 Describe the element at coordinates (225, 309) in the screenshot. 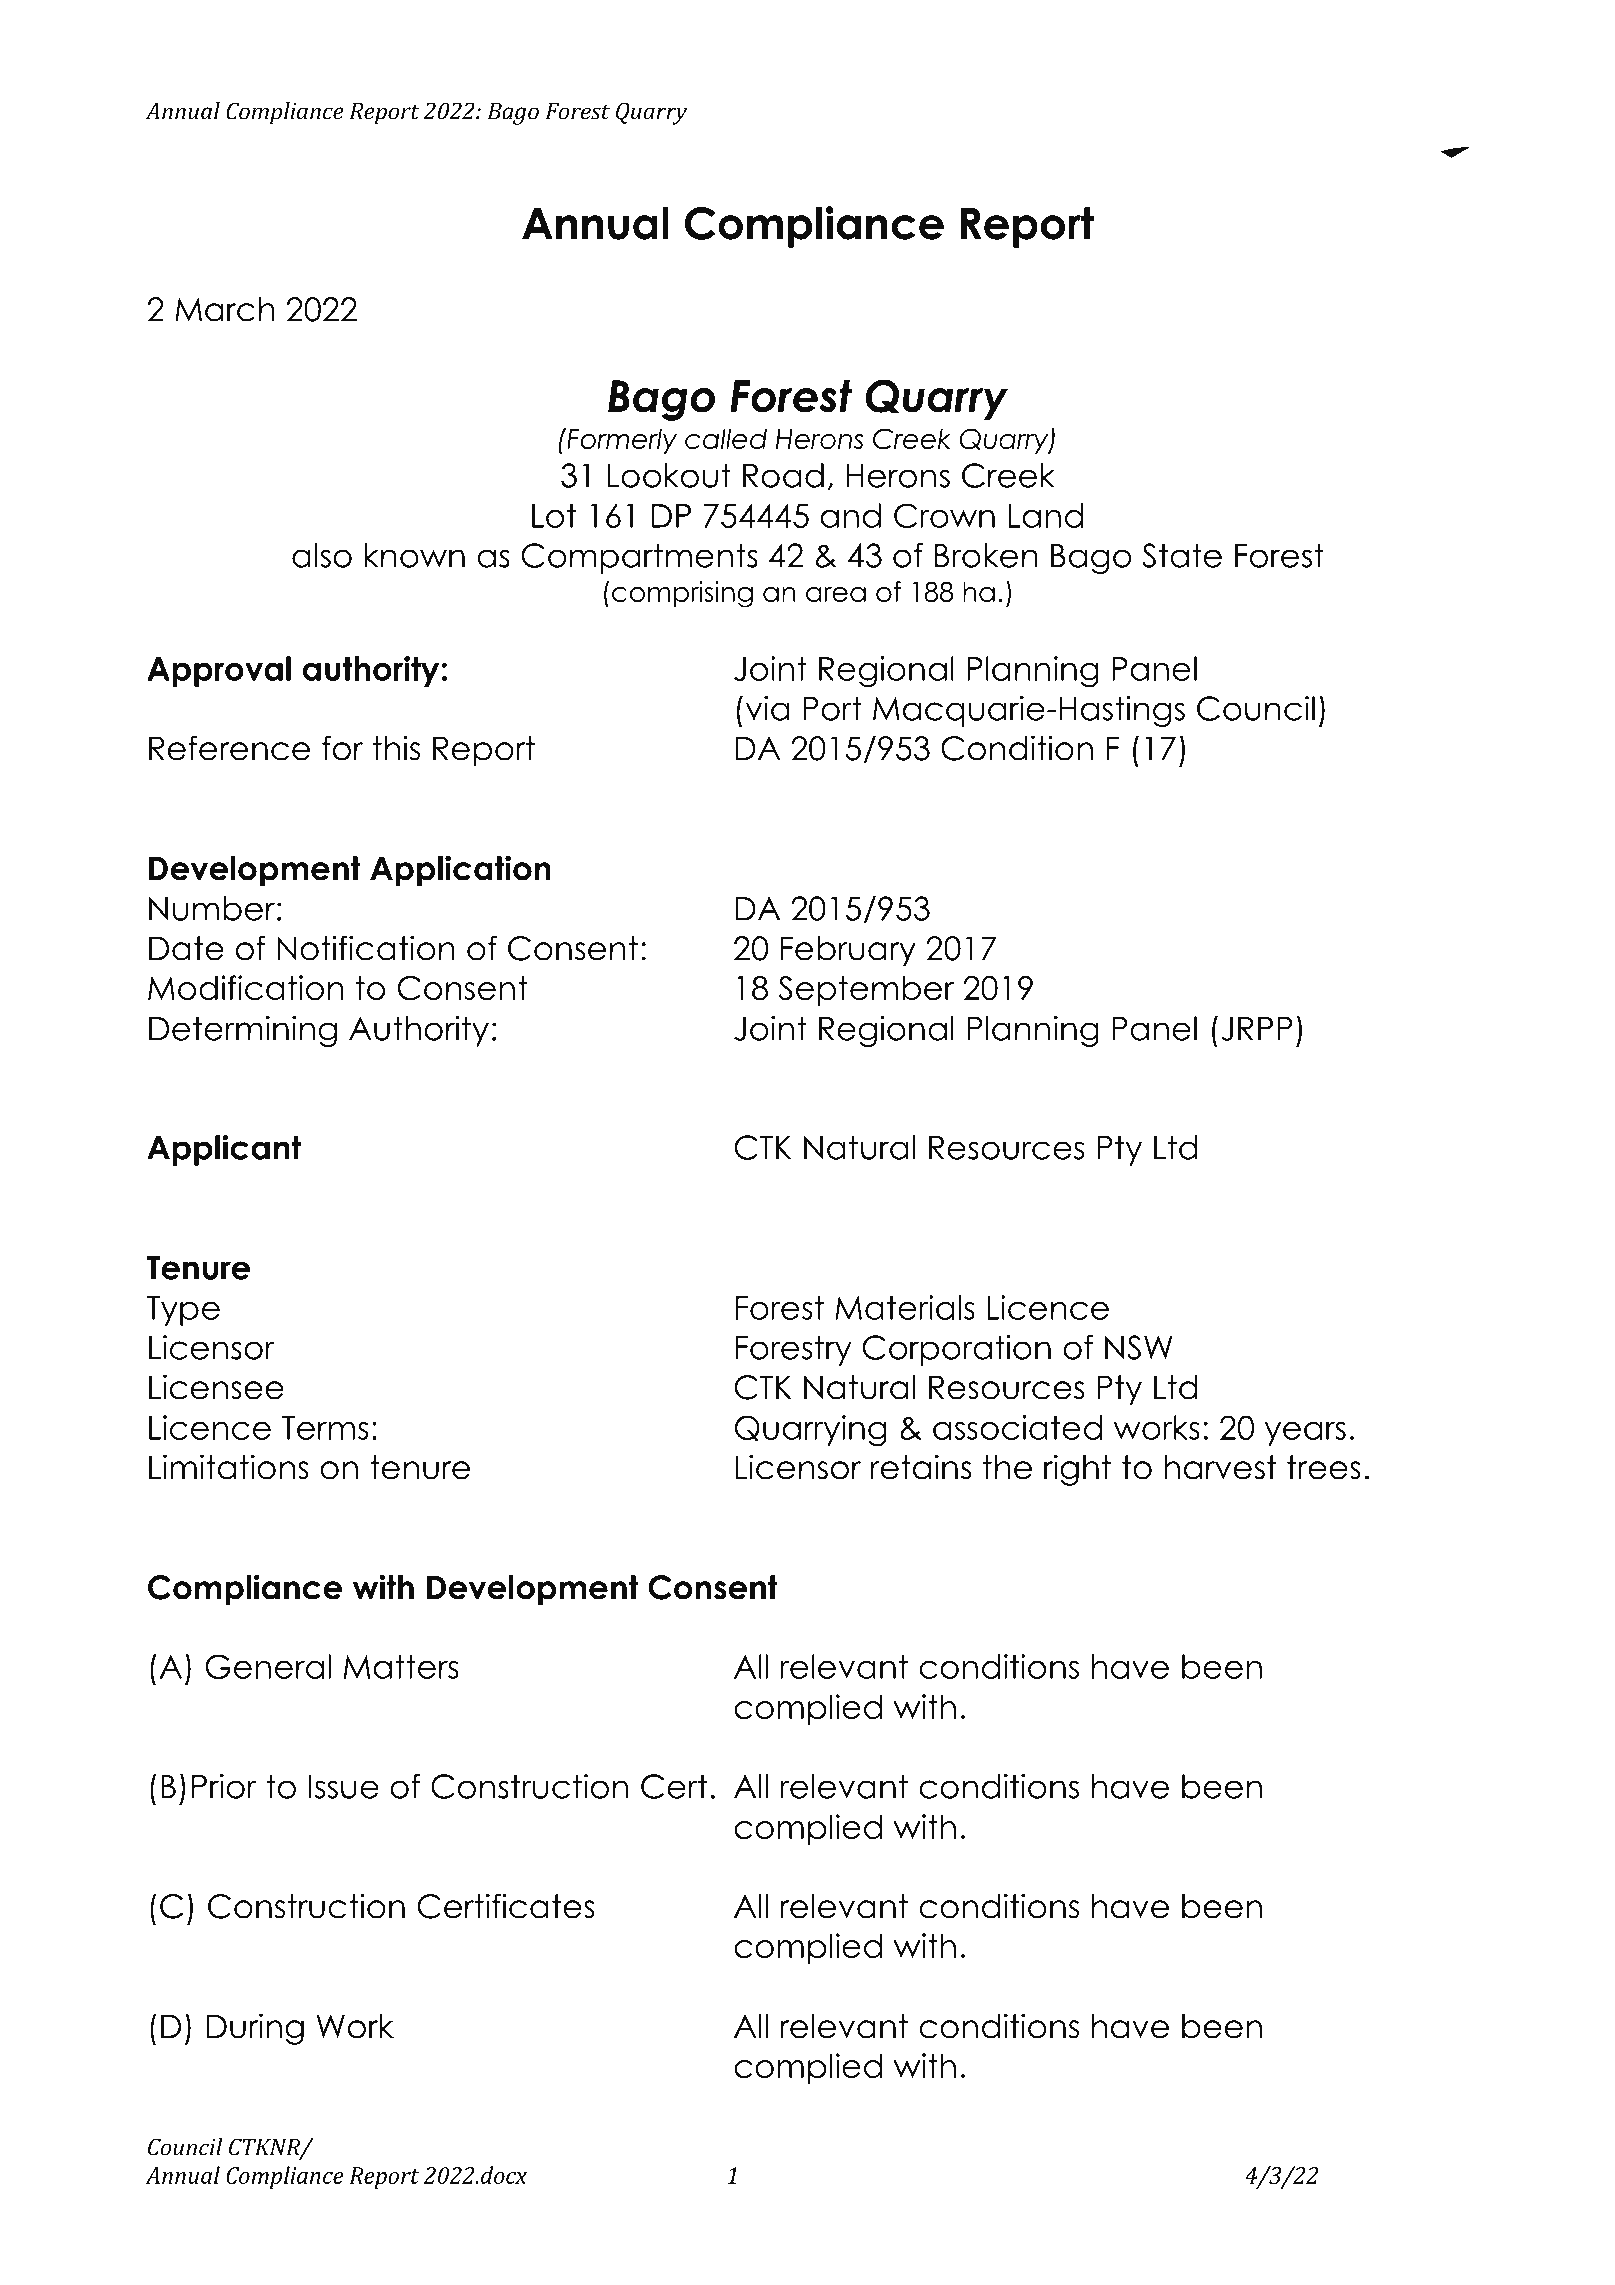

I see `March` at that location.
